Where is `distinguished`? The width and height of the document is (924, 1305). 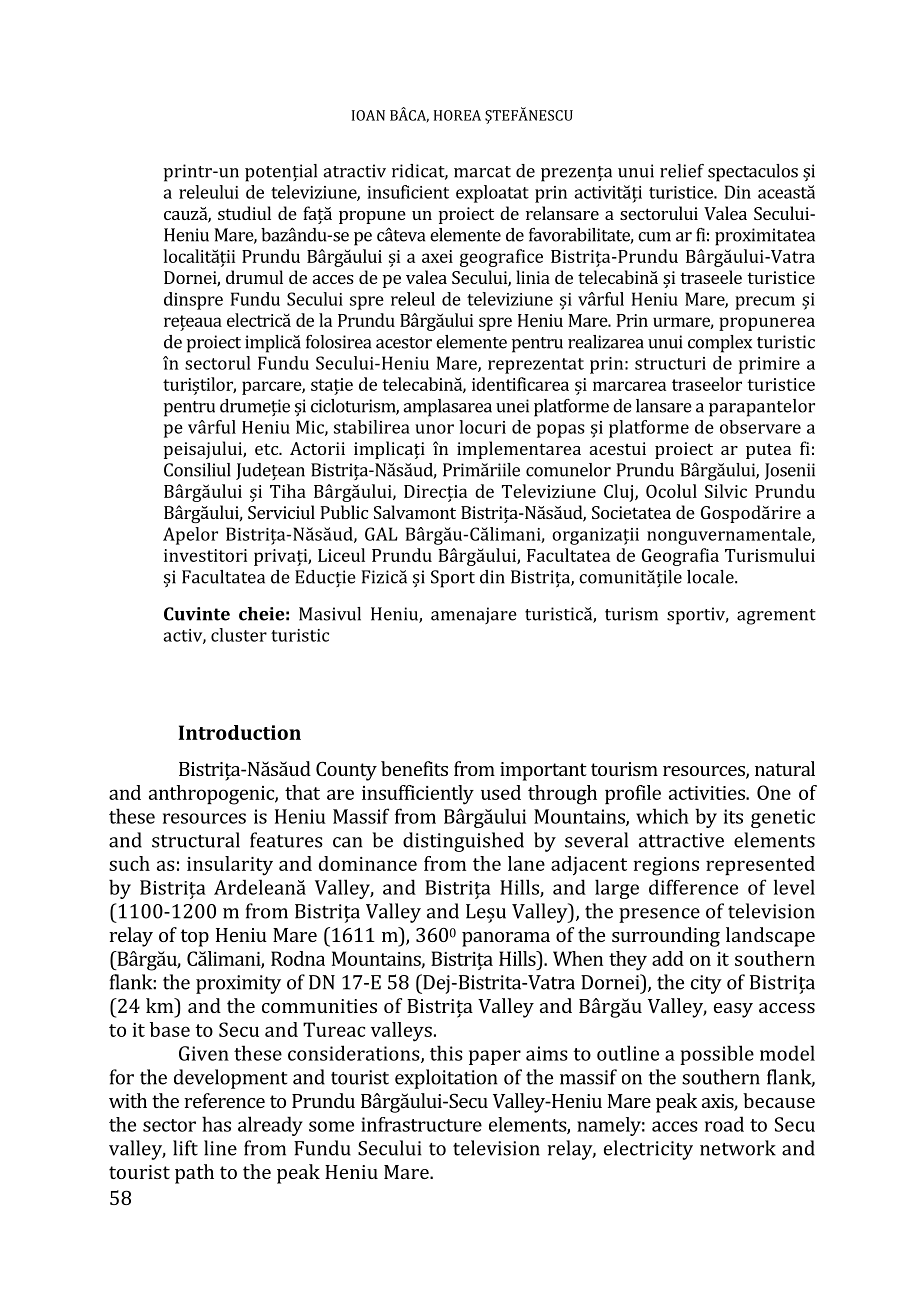
distinguished is located at coordinates (463, 842).
